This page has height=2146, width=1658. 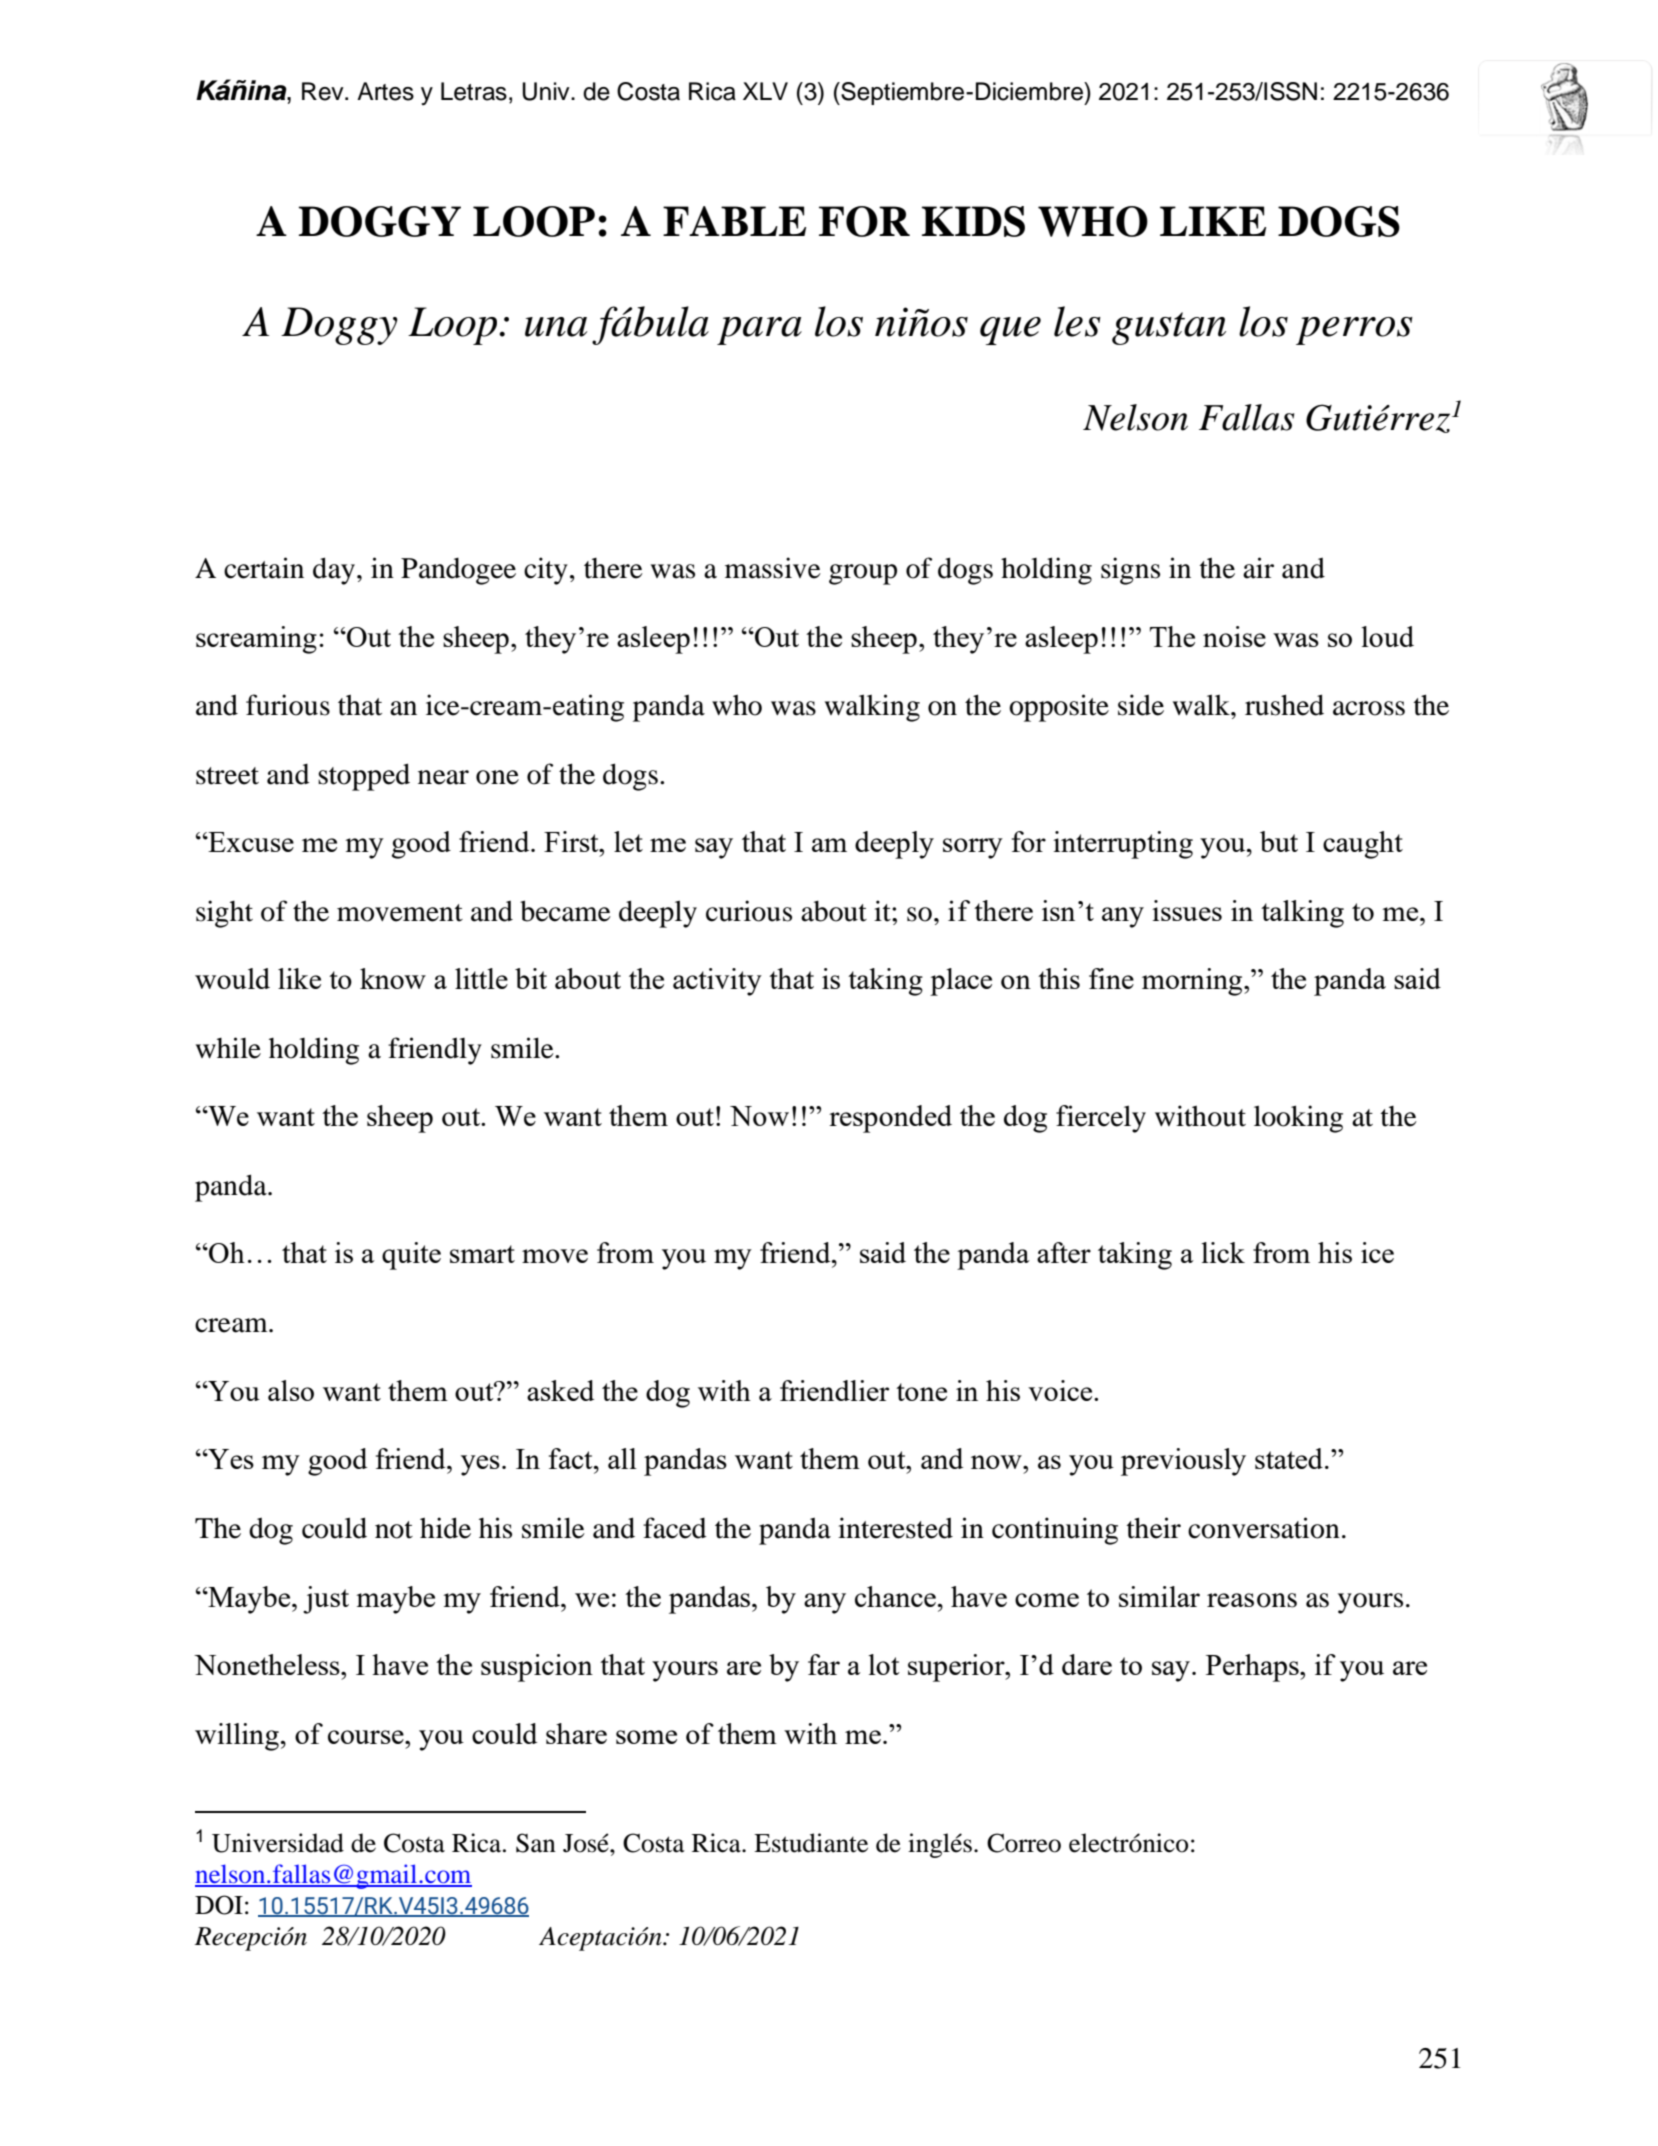 I want to click on activity, so click(x=717, y=982).
